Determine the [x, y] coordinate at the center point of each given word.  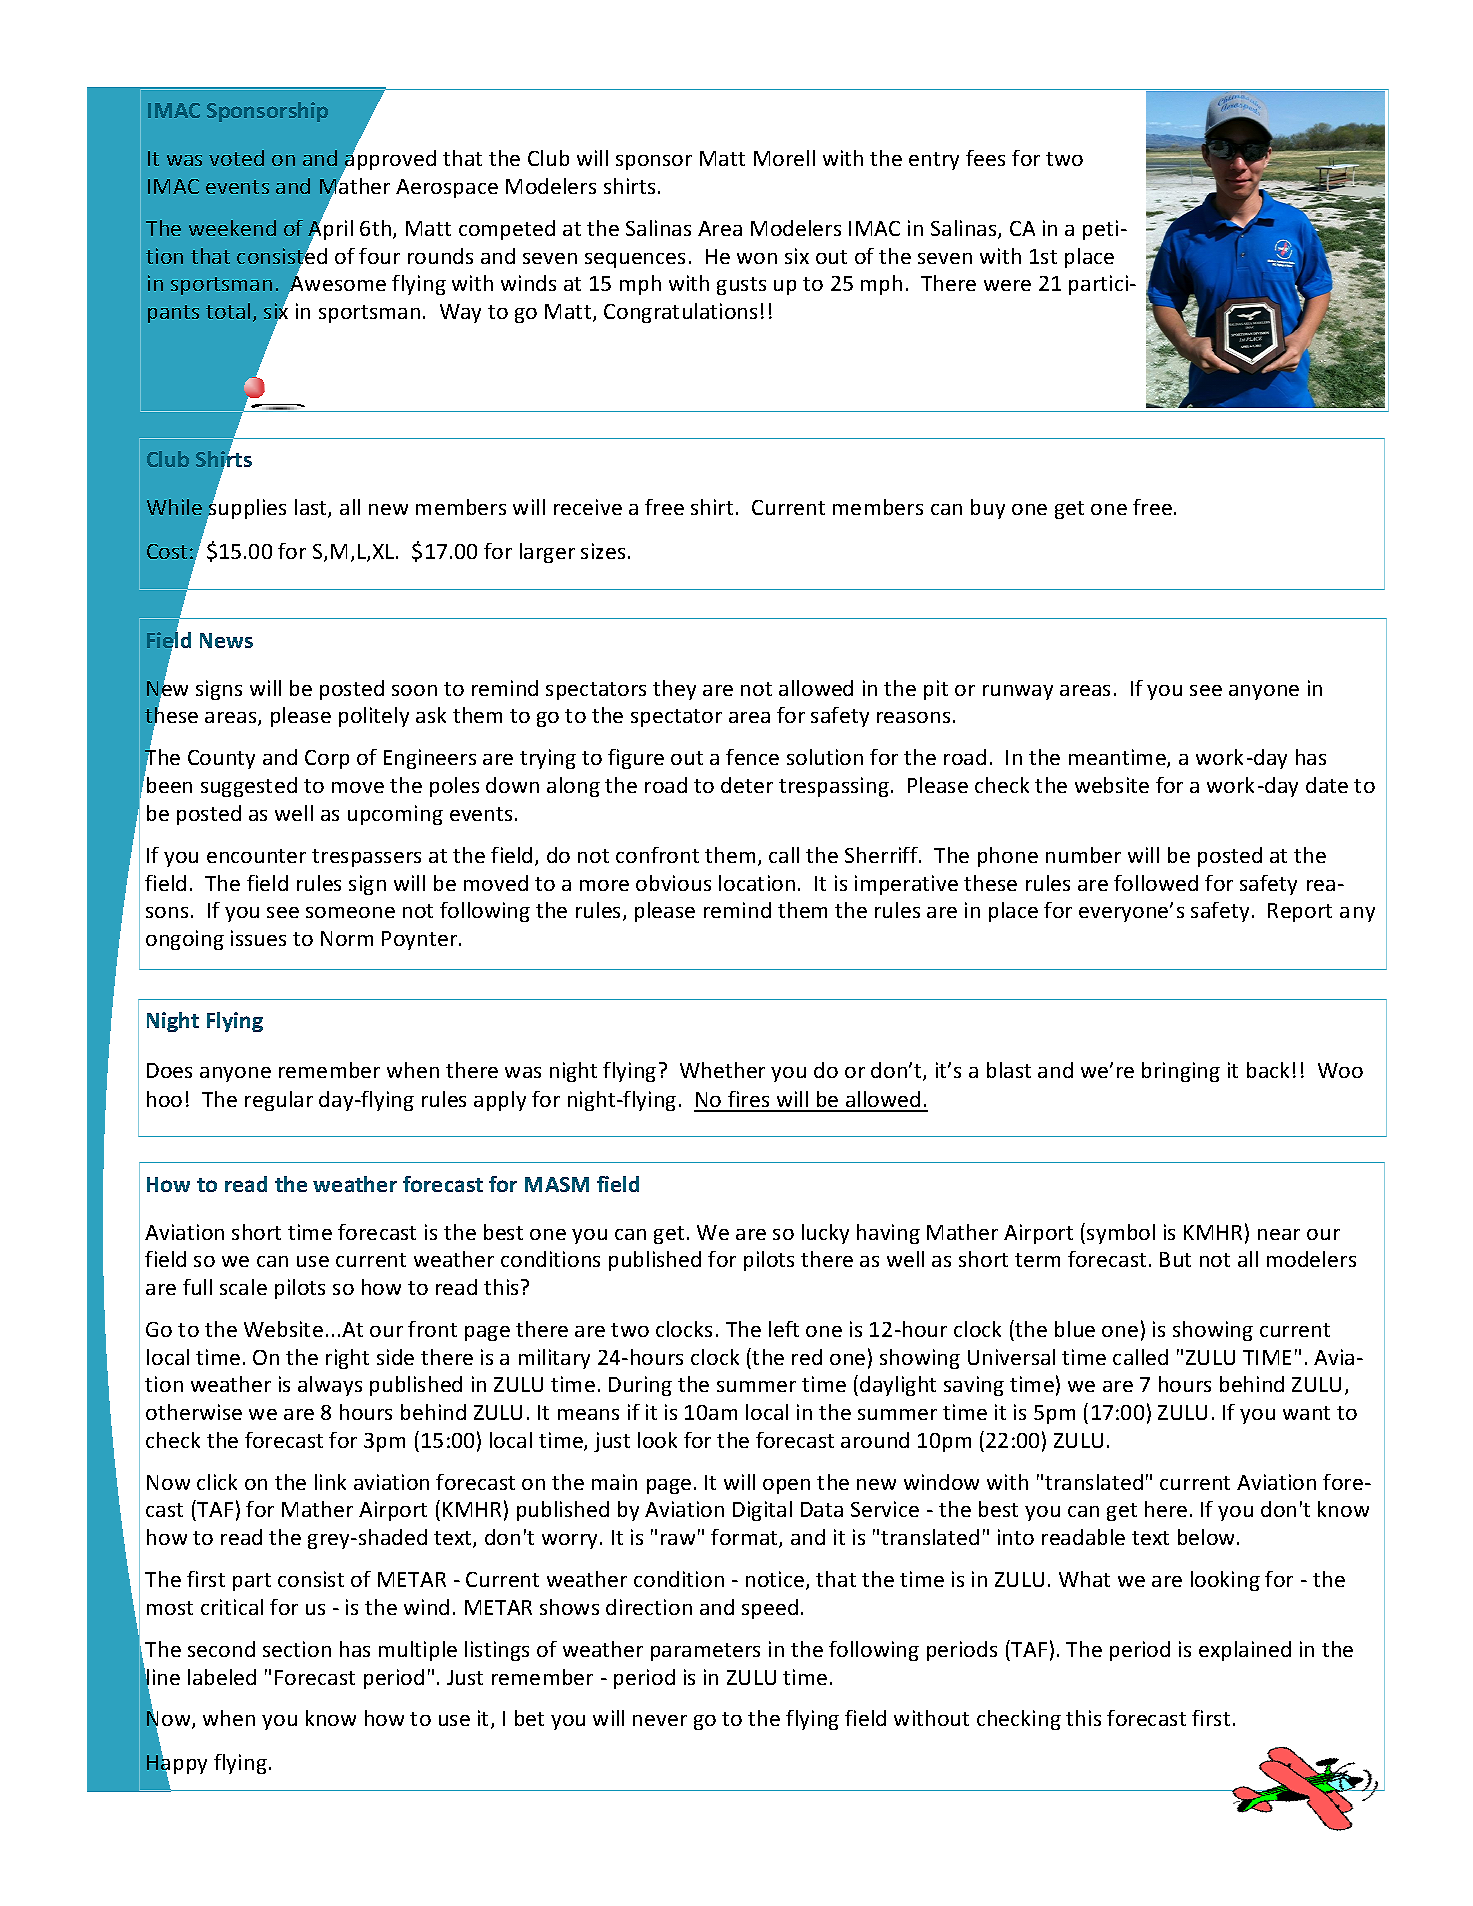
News [226, 640]
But [1175, 1259]
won [757, 258]
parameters [705, 1652]
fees [985, 158]
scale [243, 1287]
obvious [673, 883]
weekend [232, 228]
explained [1245, 1651]
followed [1156, 883]
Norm [347, 938]
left [784, 1329]
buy [988, 509]
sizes [603, 551]
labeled [222, 1677]
